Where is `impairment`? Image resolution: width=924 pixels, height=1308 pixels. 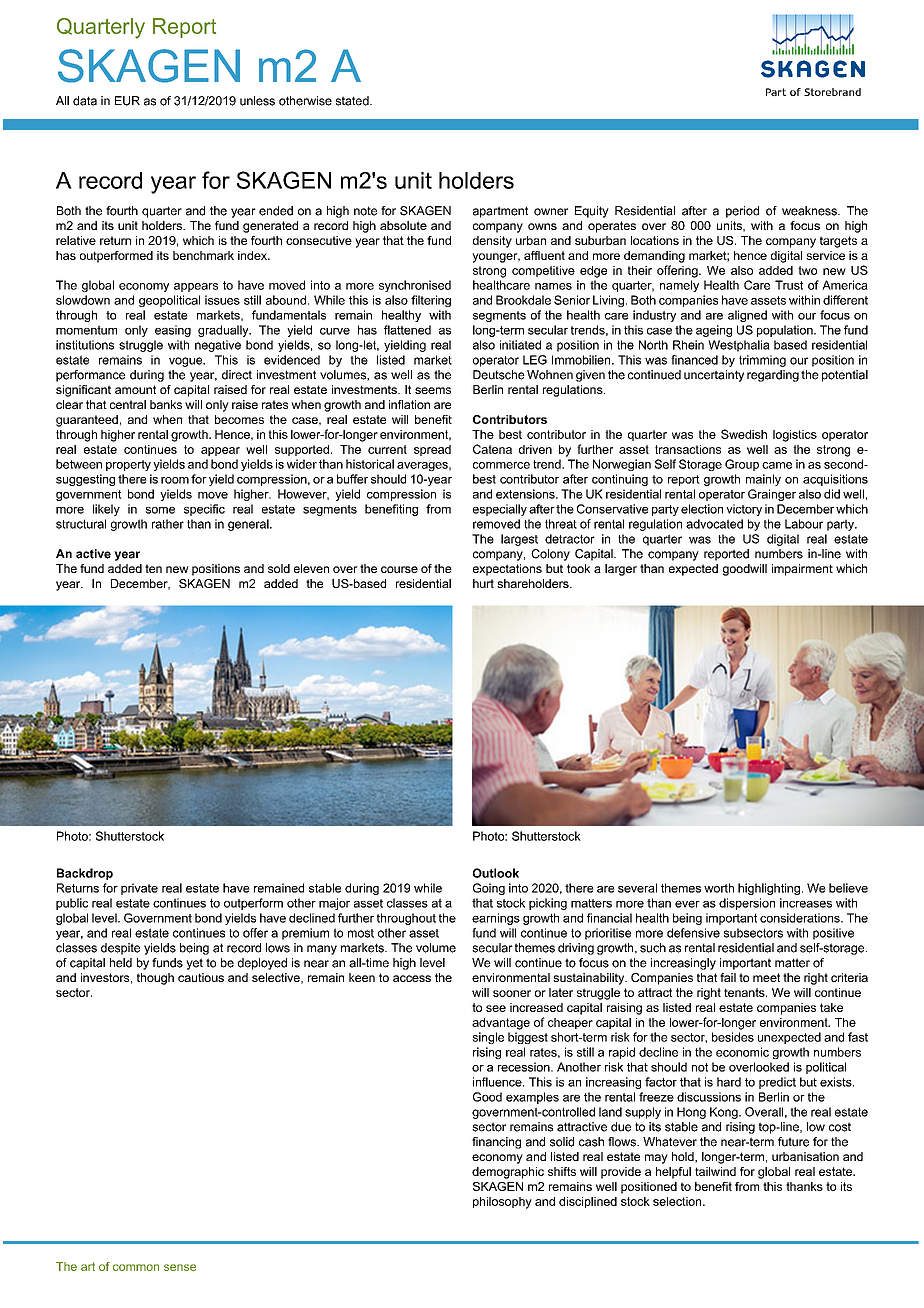 impairment is located at coordinates (802, 570).
